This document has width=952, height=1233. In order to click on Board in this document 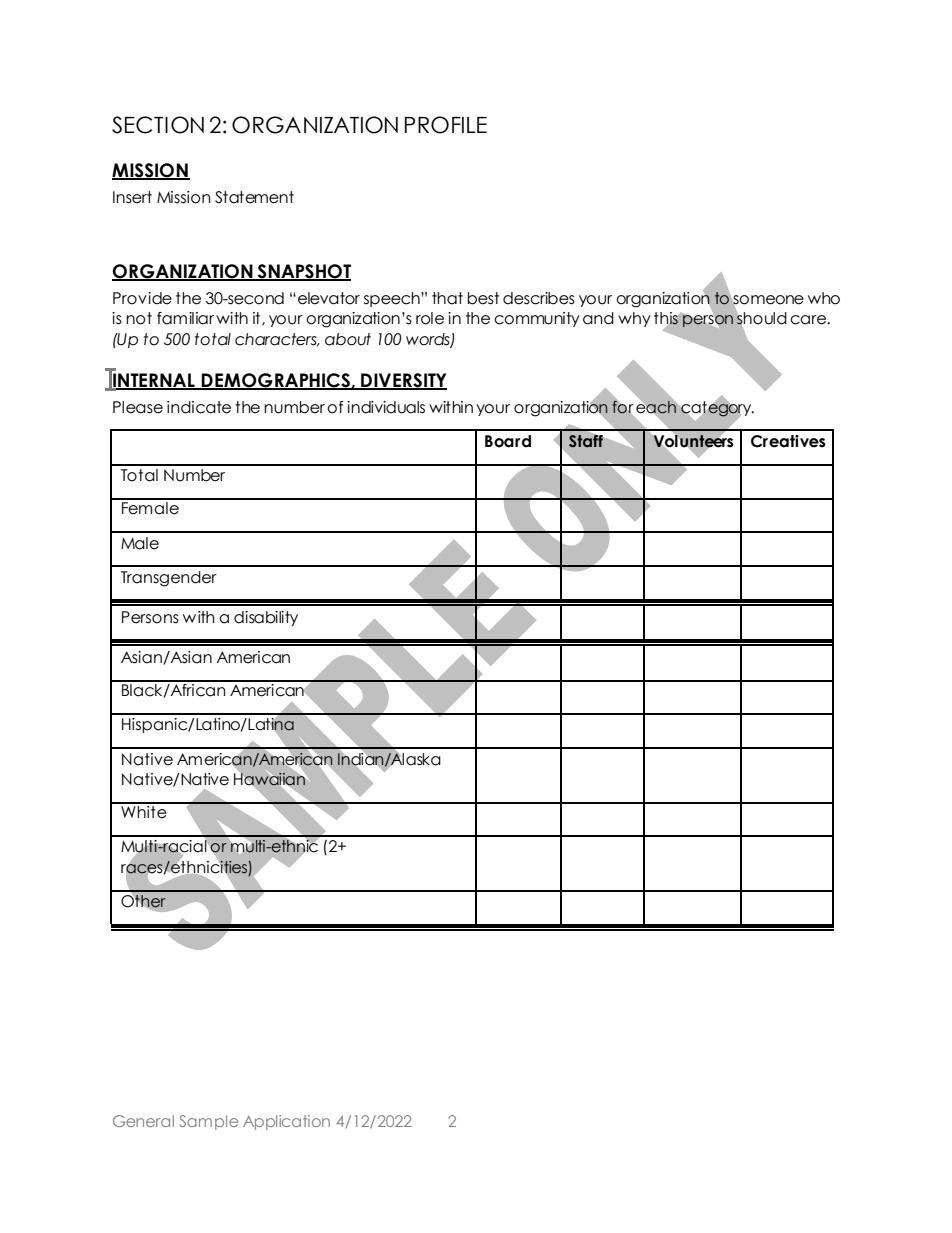, I will do `click(508, 441)`.
